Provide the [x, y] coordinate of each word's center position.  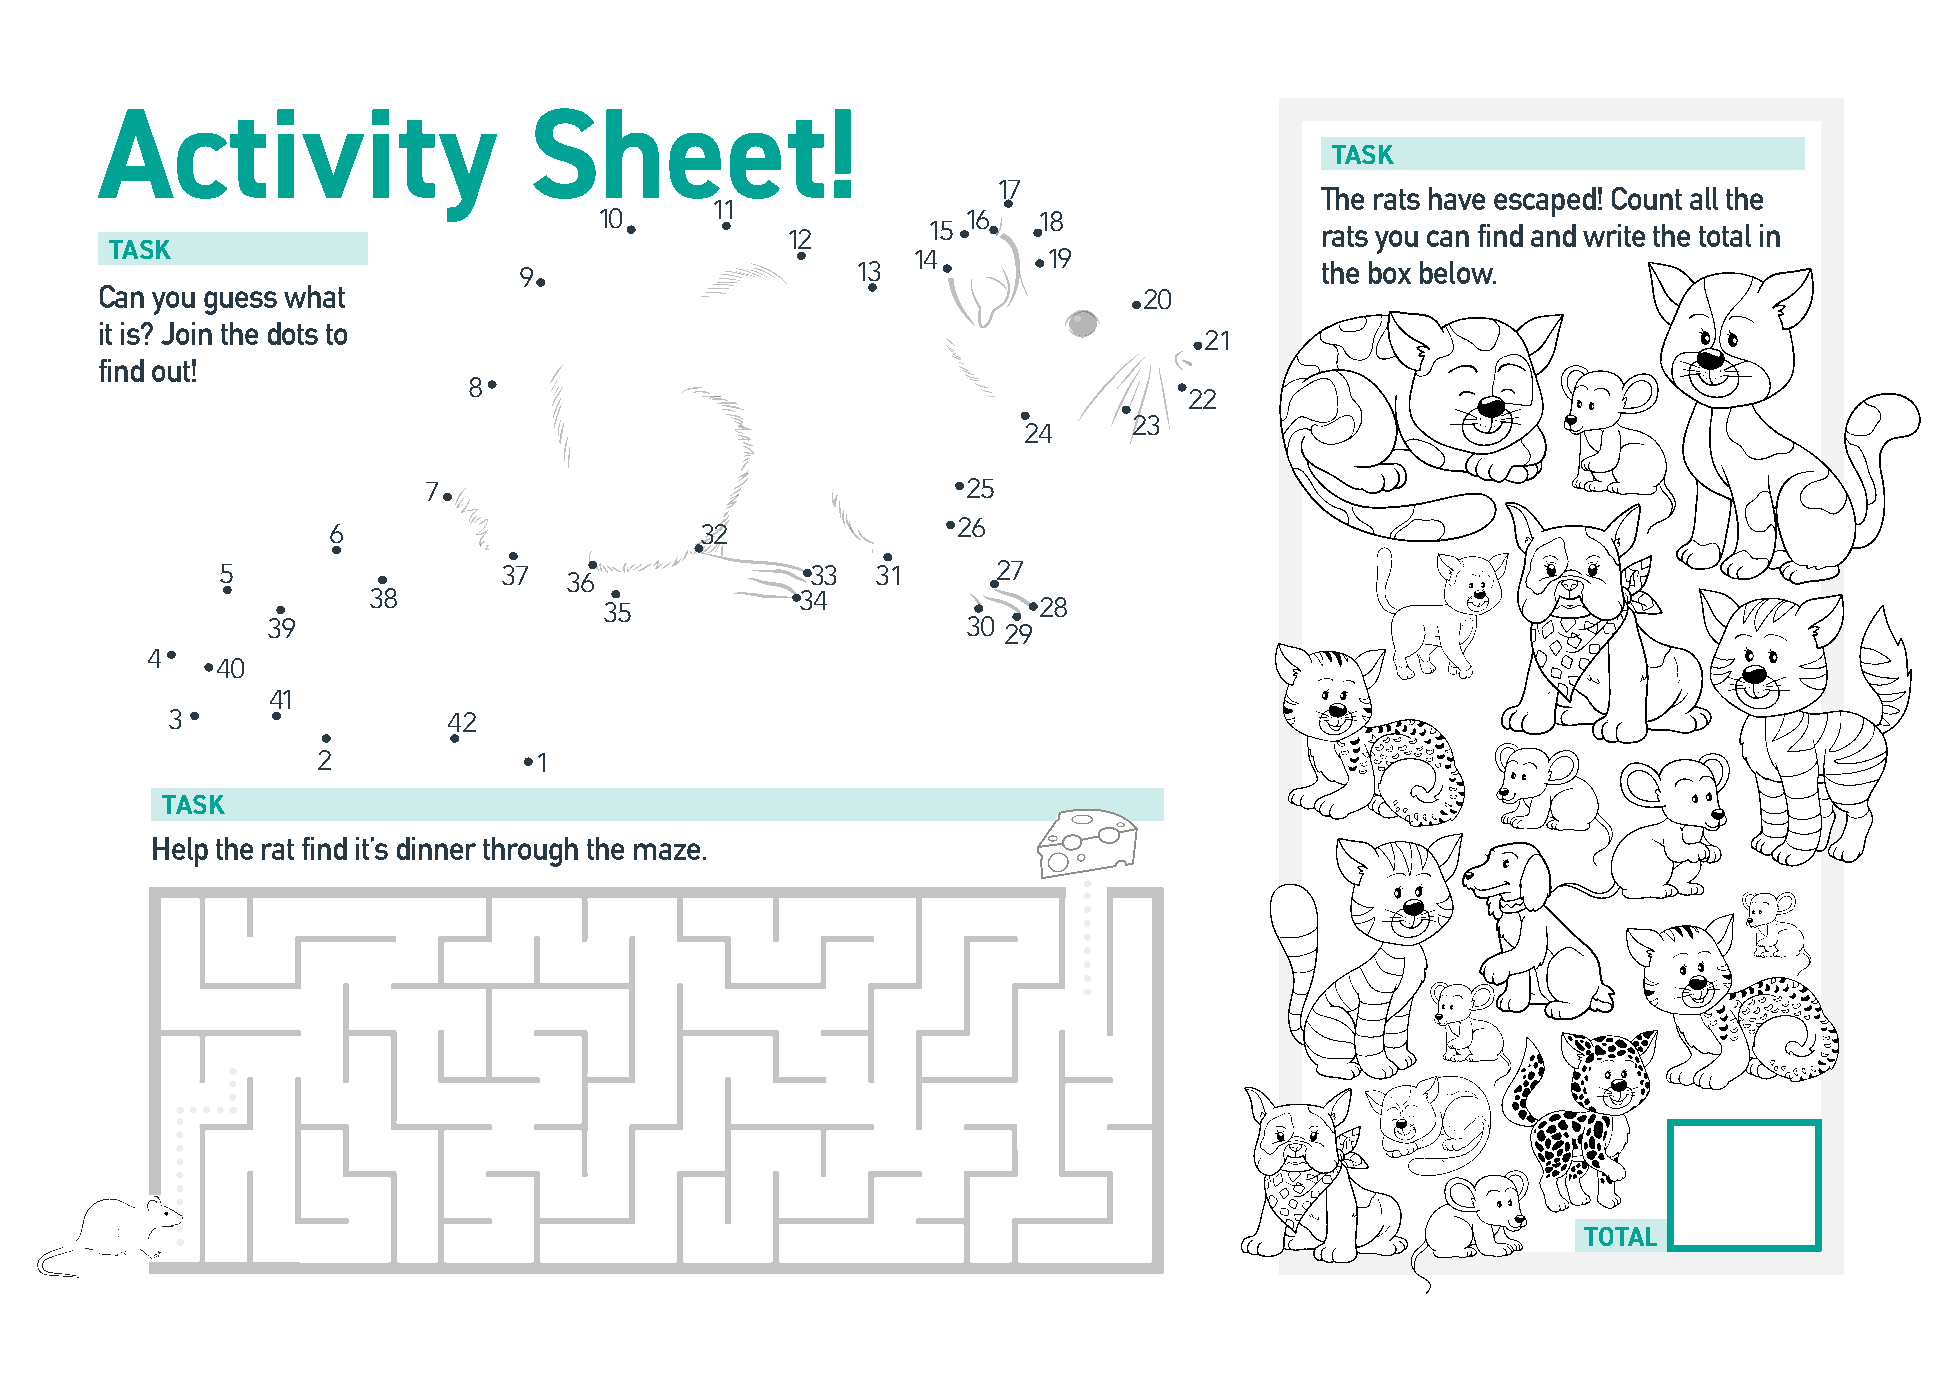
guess [240, 303]
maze [667, 851]
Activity [297, 165]
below [1457, 272]
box [1390, 272]
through [530, 852]
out [171, 371]
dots [293, 333]
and [1553, 235]
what [314, 296]
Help [180, 852]
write [1614, 235]
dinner [436, 848]
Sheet [678, 154]
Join [186, 333]
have [1457, 198]
